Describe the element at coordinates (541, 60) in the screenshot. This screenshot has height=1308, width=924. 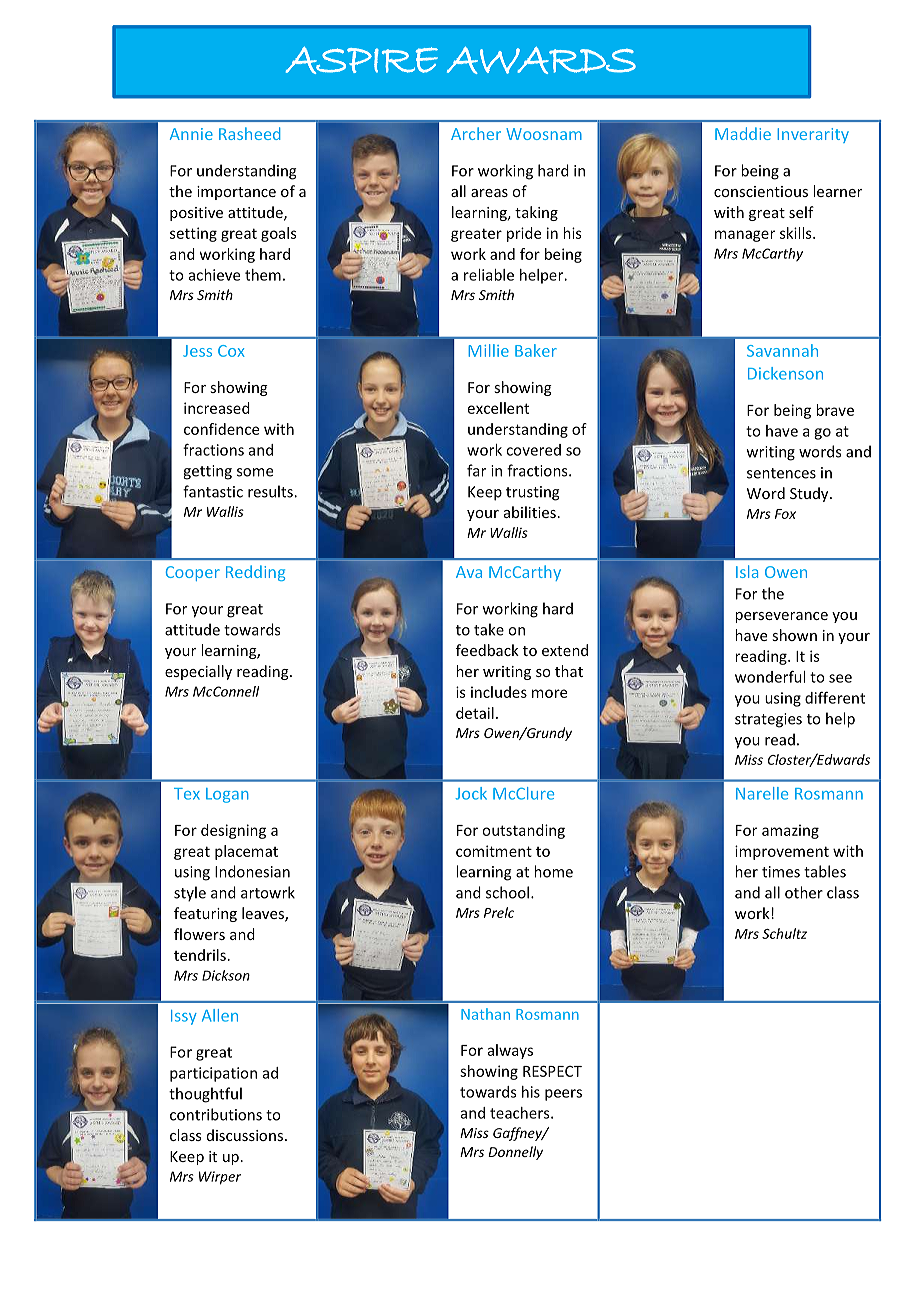
I see `AWARDS` at that location.
